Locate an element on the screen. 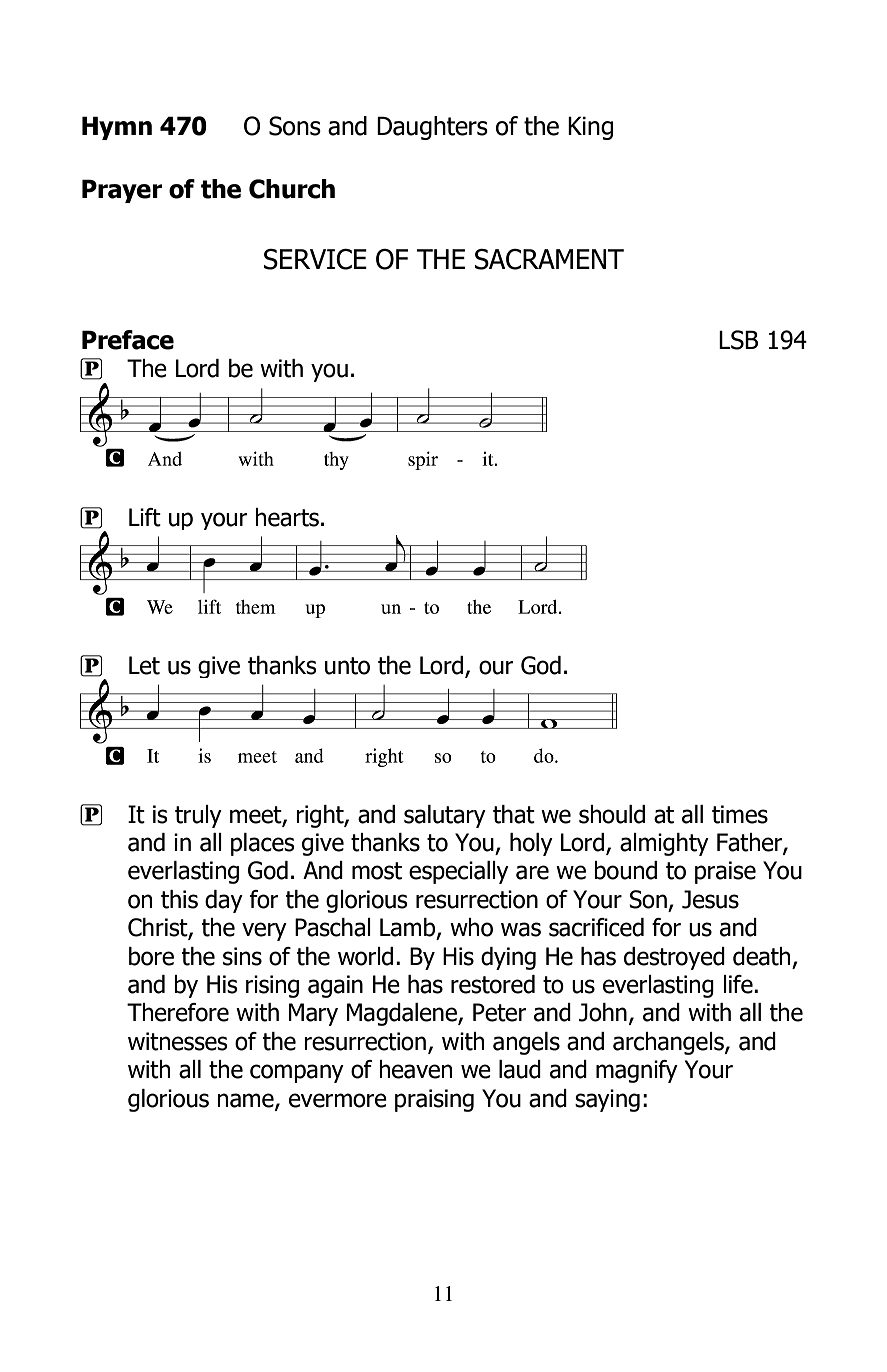 The height and width of the screenshot is (1372, 887). unto is located at coordinates (347, 666).
